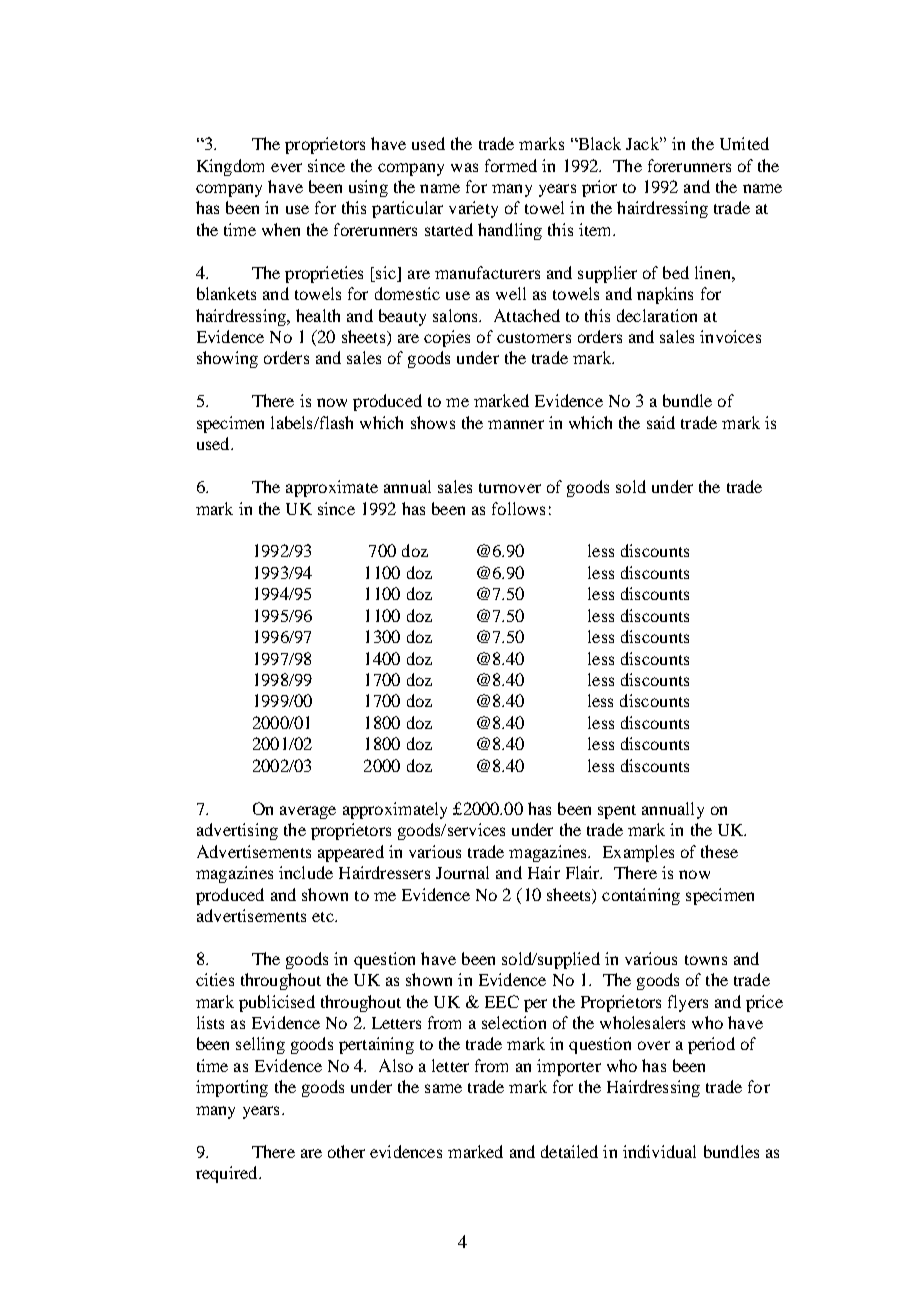 Image resolution: width=924 pixels, height=1308 pixels. I want to click on average, so click(308, 812).
